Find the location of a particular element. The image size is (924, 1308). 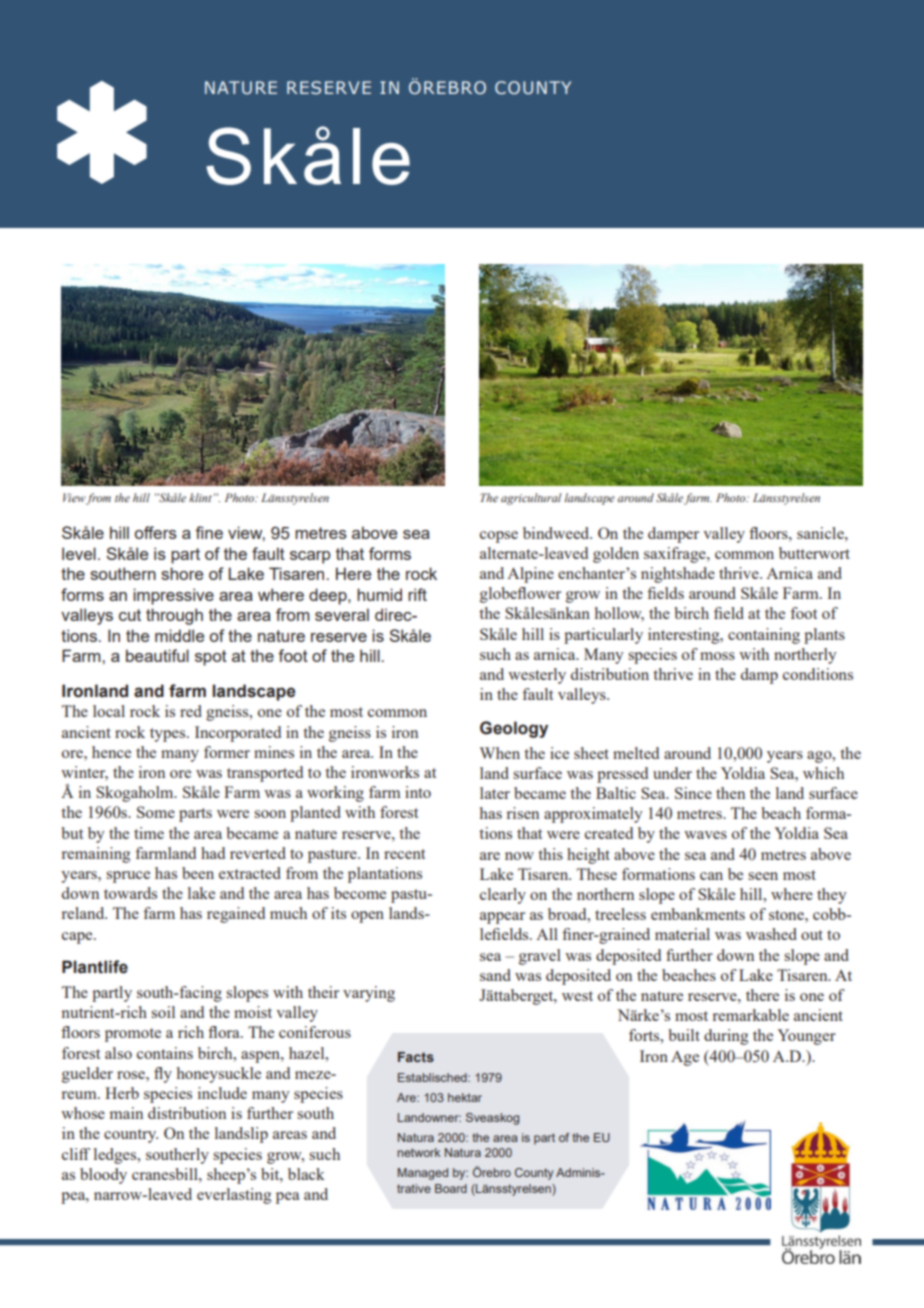

moss is located at coordinates (717, 656).
